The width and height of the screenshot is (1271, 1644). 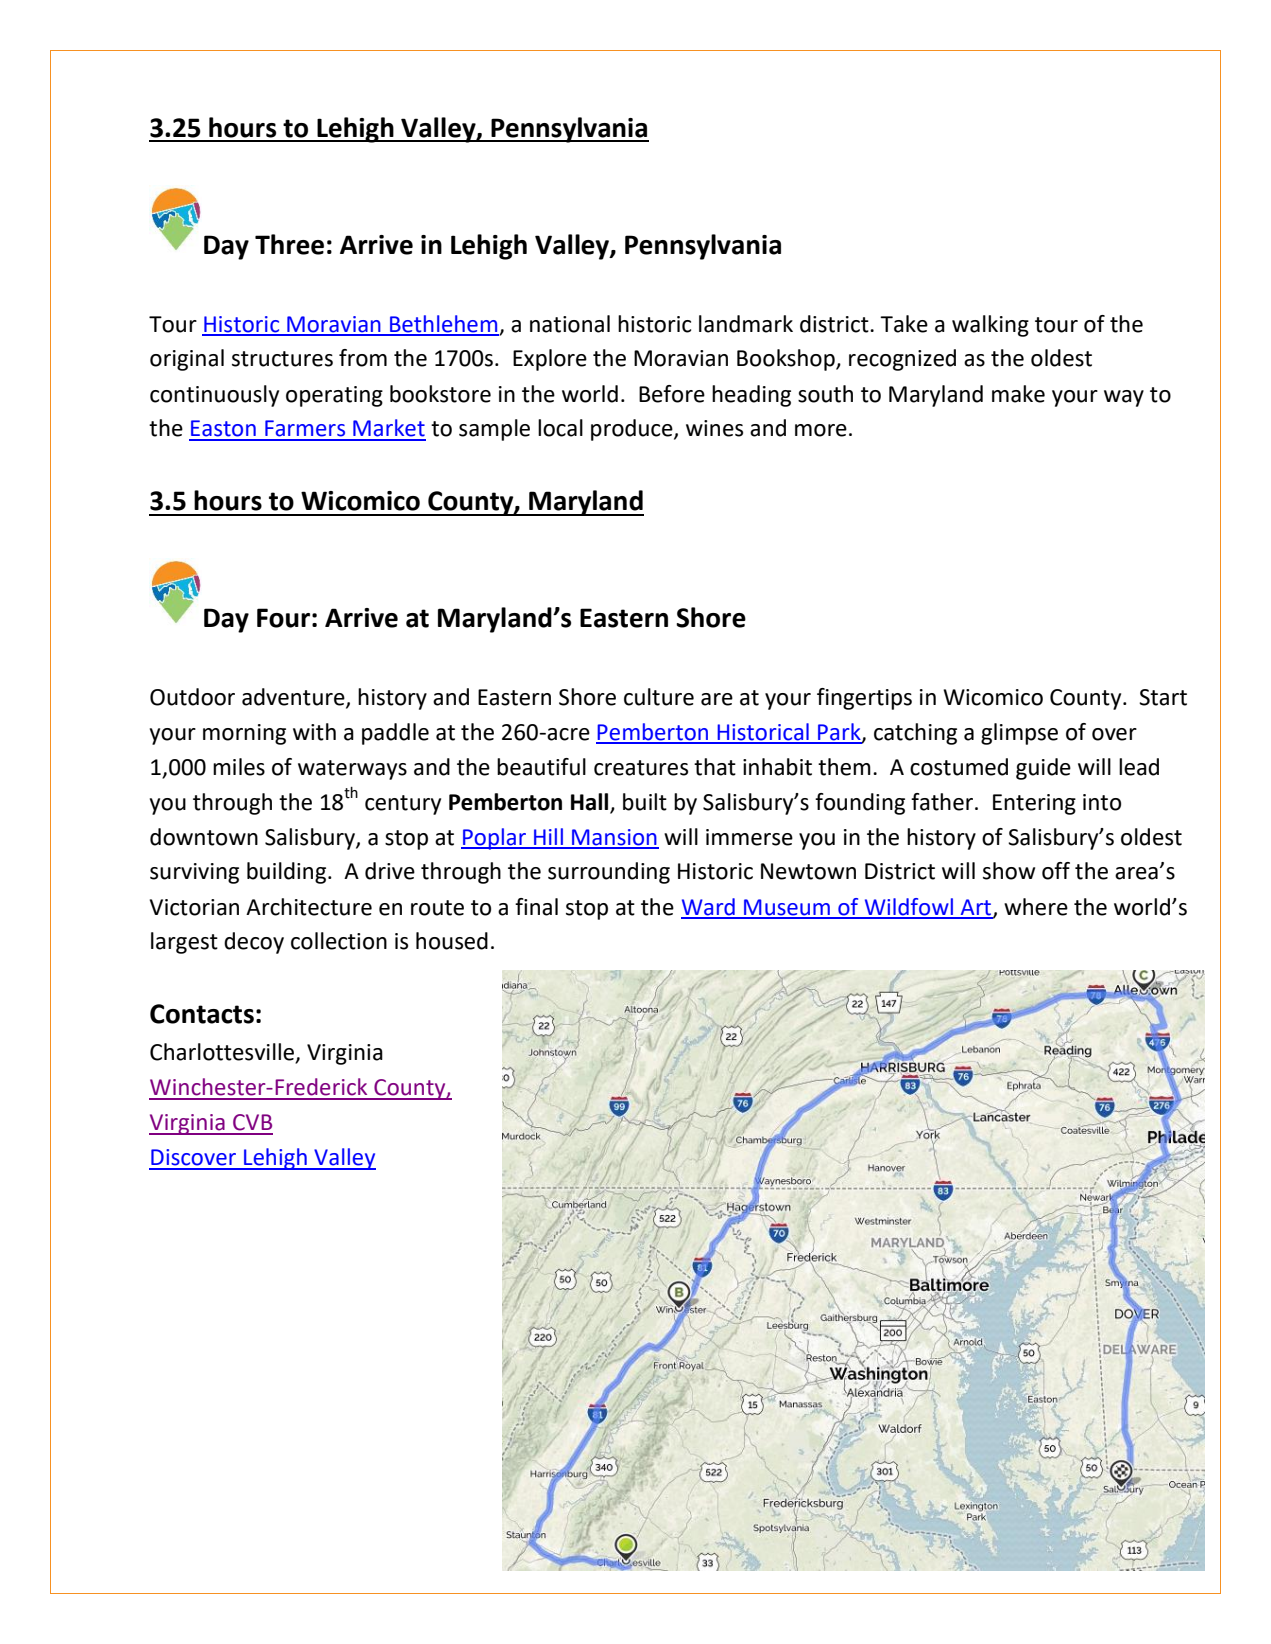 I want to click on guide, so click(x=1043, y=769).
